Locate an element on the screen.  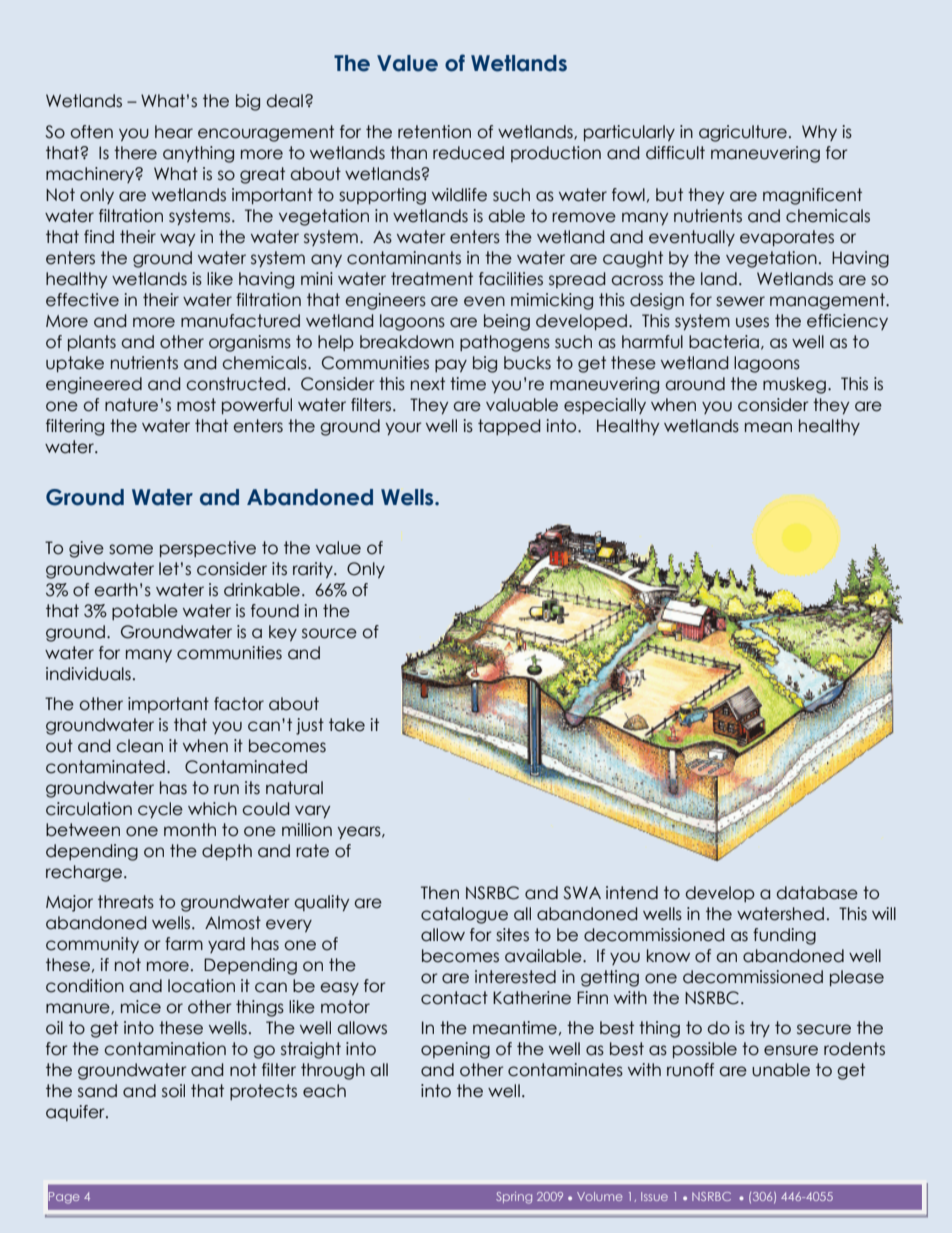
individuals is located at coordinates (88, 674).
